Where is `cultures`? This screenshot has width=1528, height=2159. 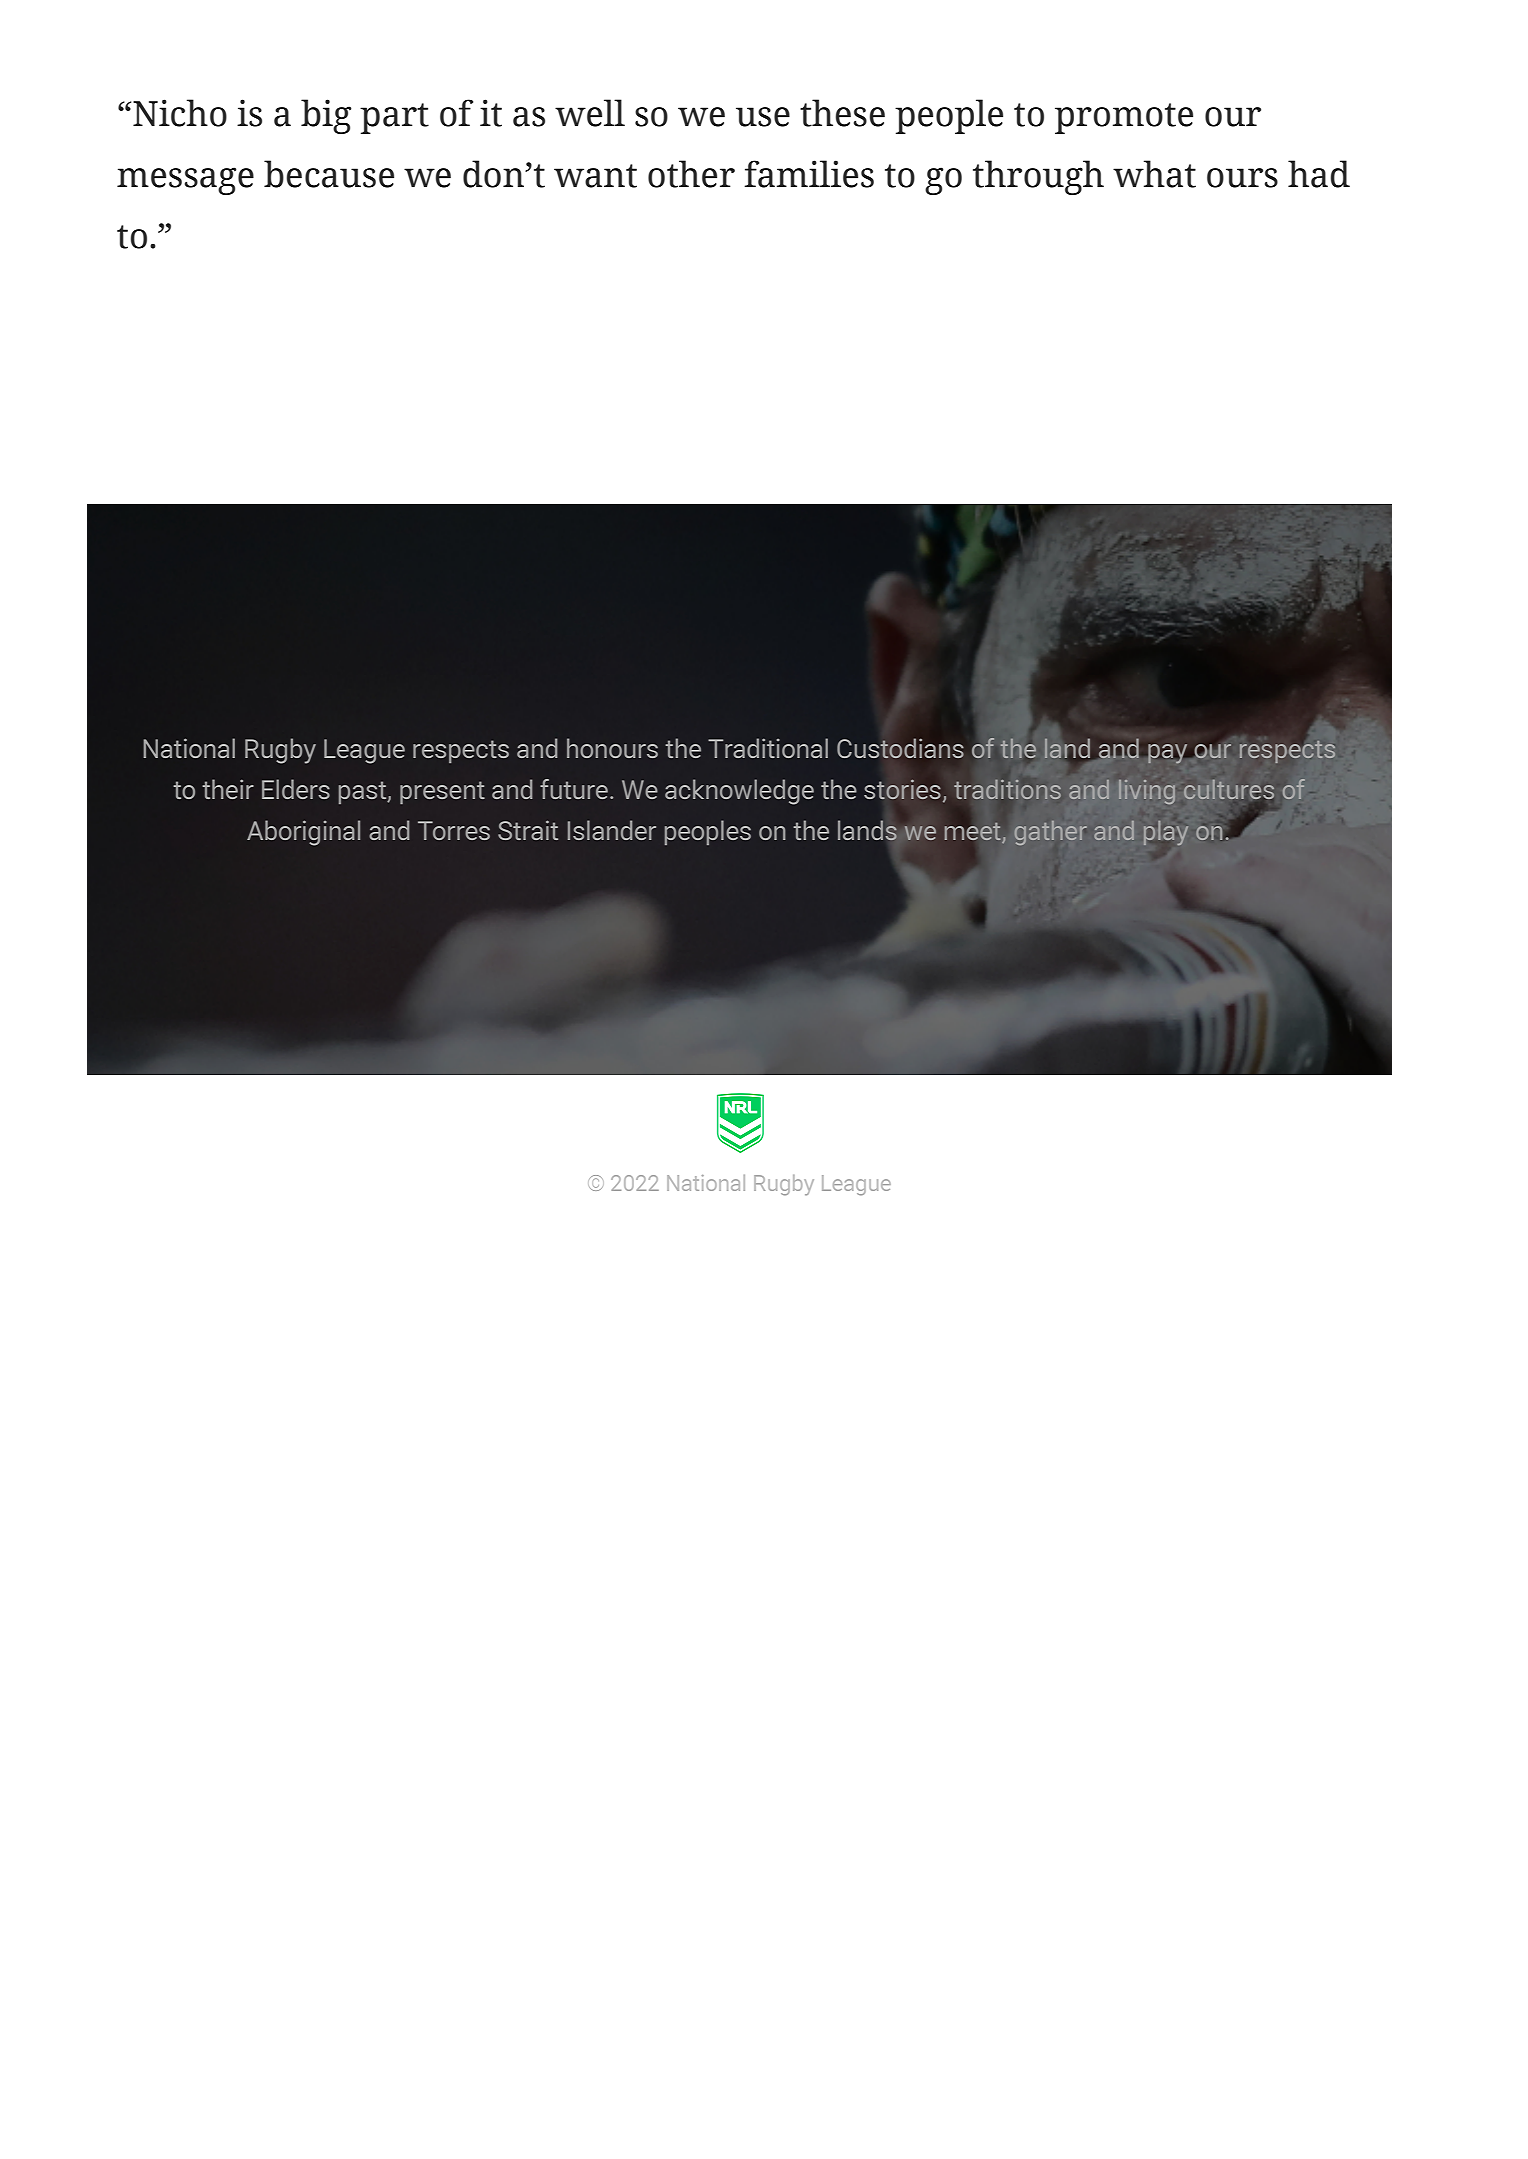 cultures is located at coordinates (1229, 789).
